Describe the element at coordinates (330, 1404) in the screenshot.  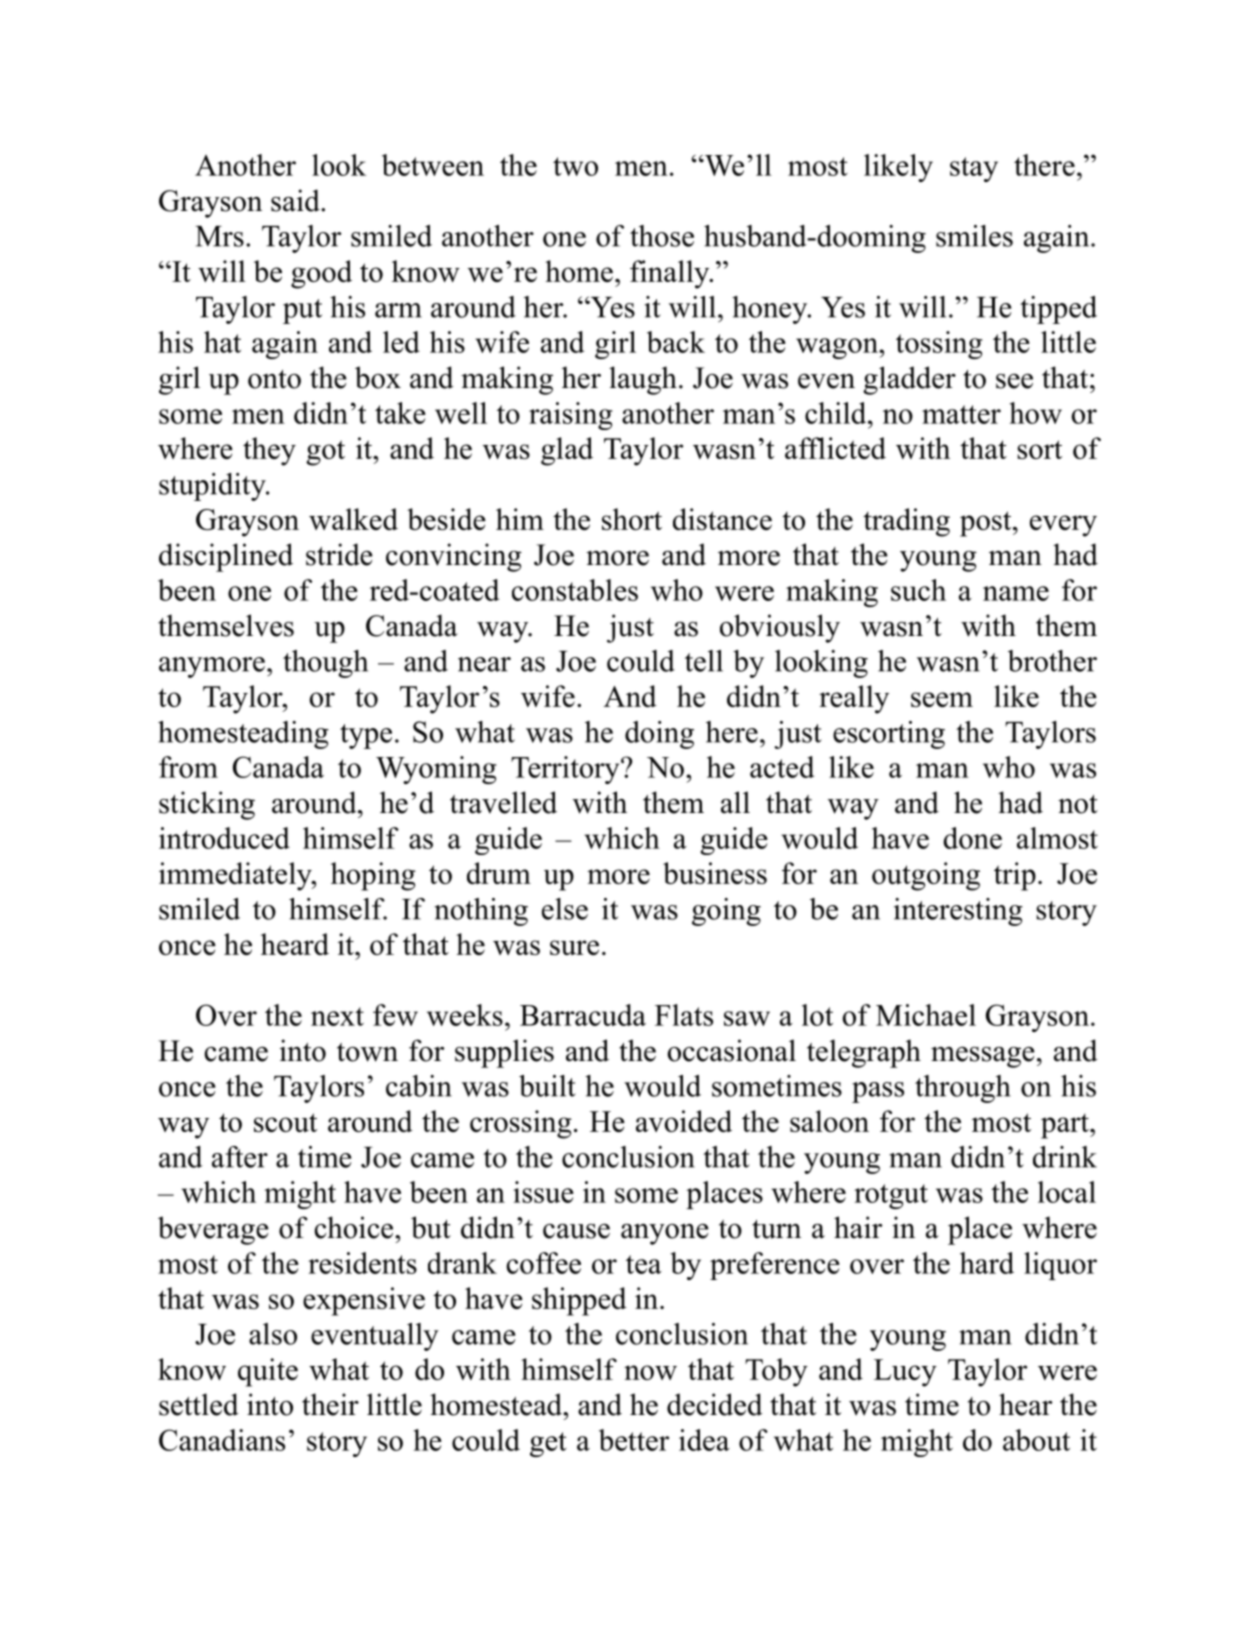
I see `their` at that location.
